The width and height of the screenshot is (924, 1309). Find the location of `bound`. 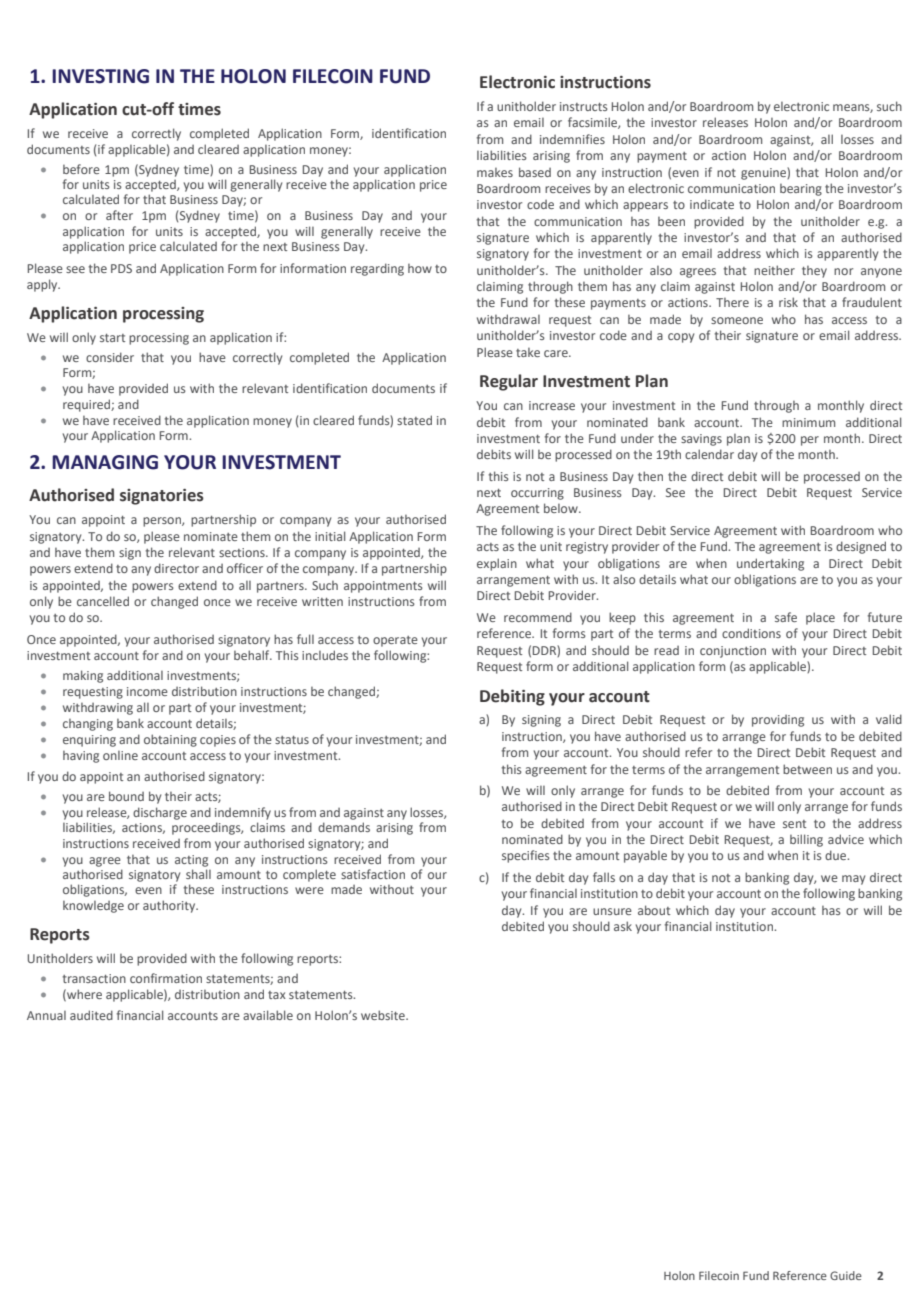

bound is located at coordinates (126, 796).
